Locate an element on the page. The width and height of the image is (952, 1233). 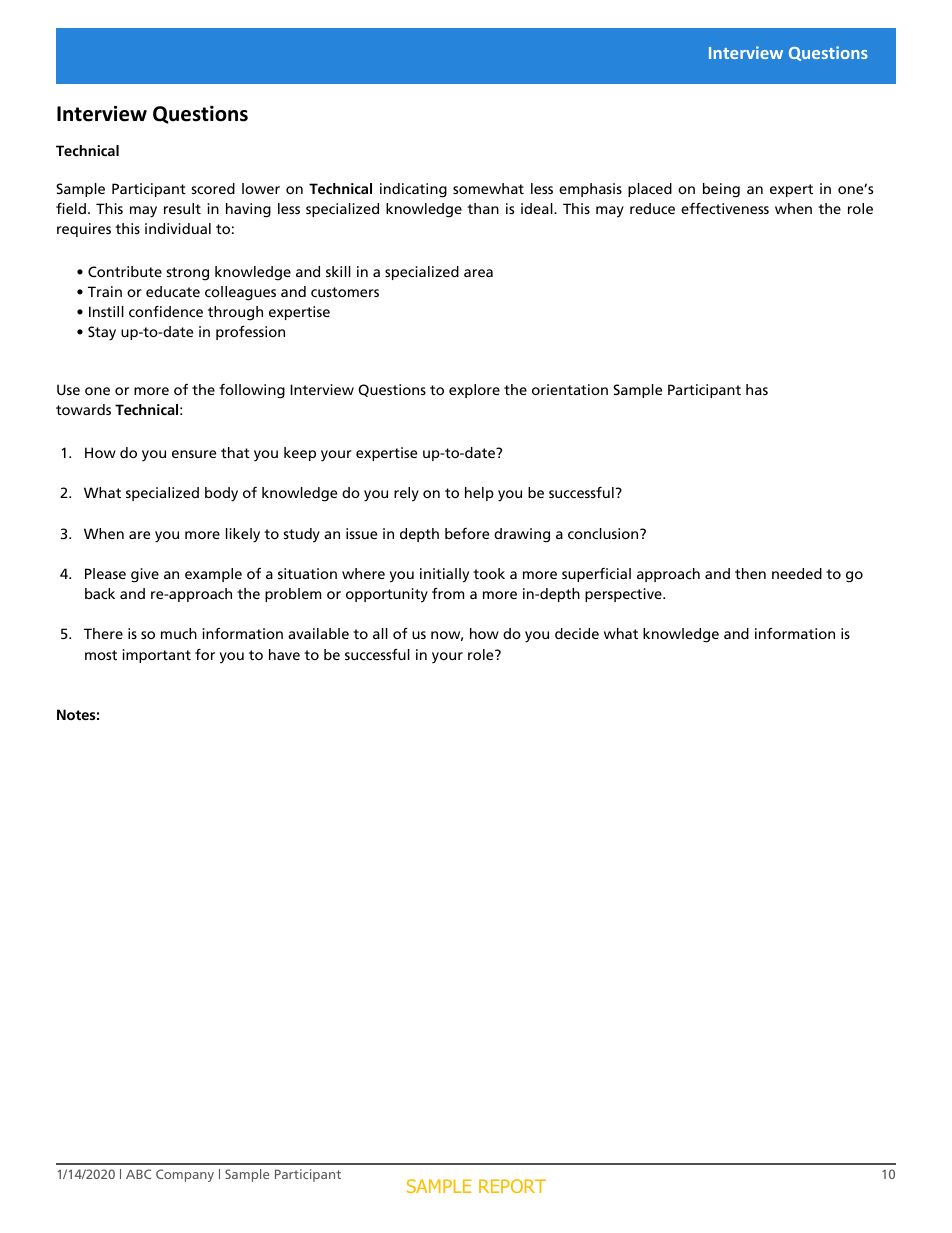
indicating is located at coordinates (413, 190).
